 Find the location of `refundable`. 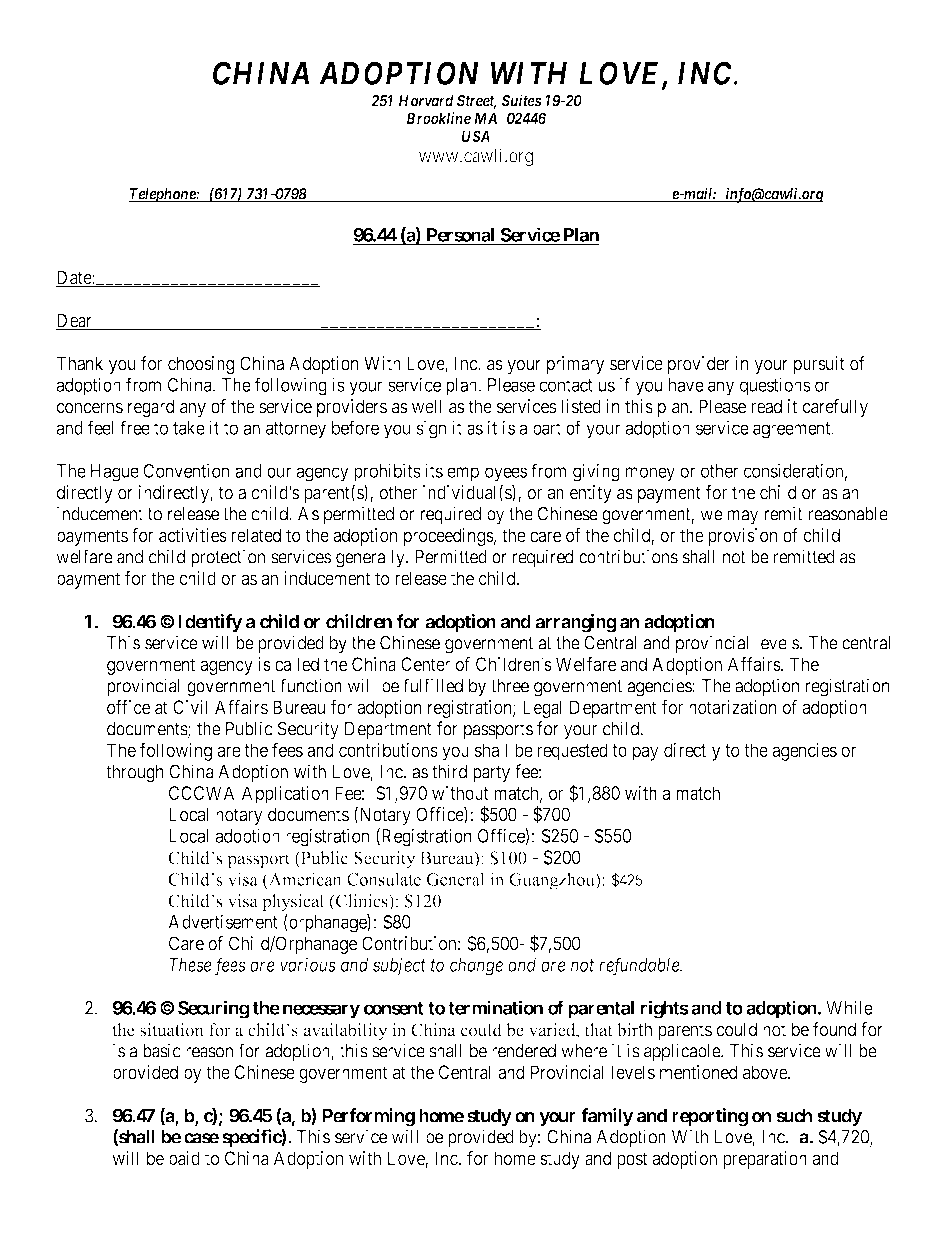

refundable is located at coordinates (640, 966).
